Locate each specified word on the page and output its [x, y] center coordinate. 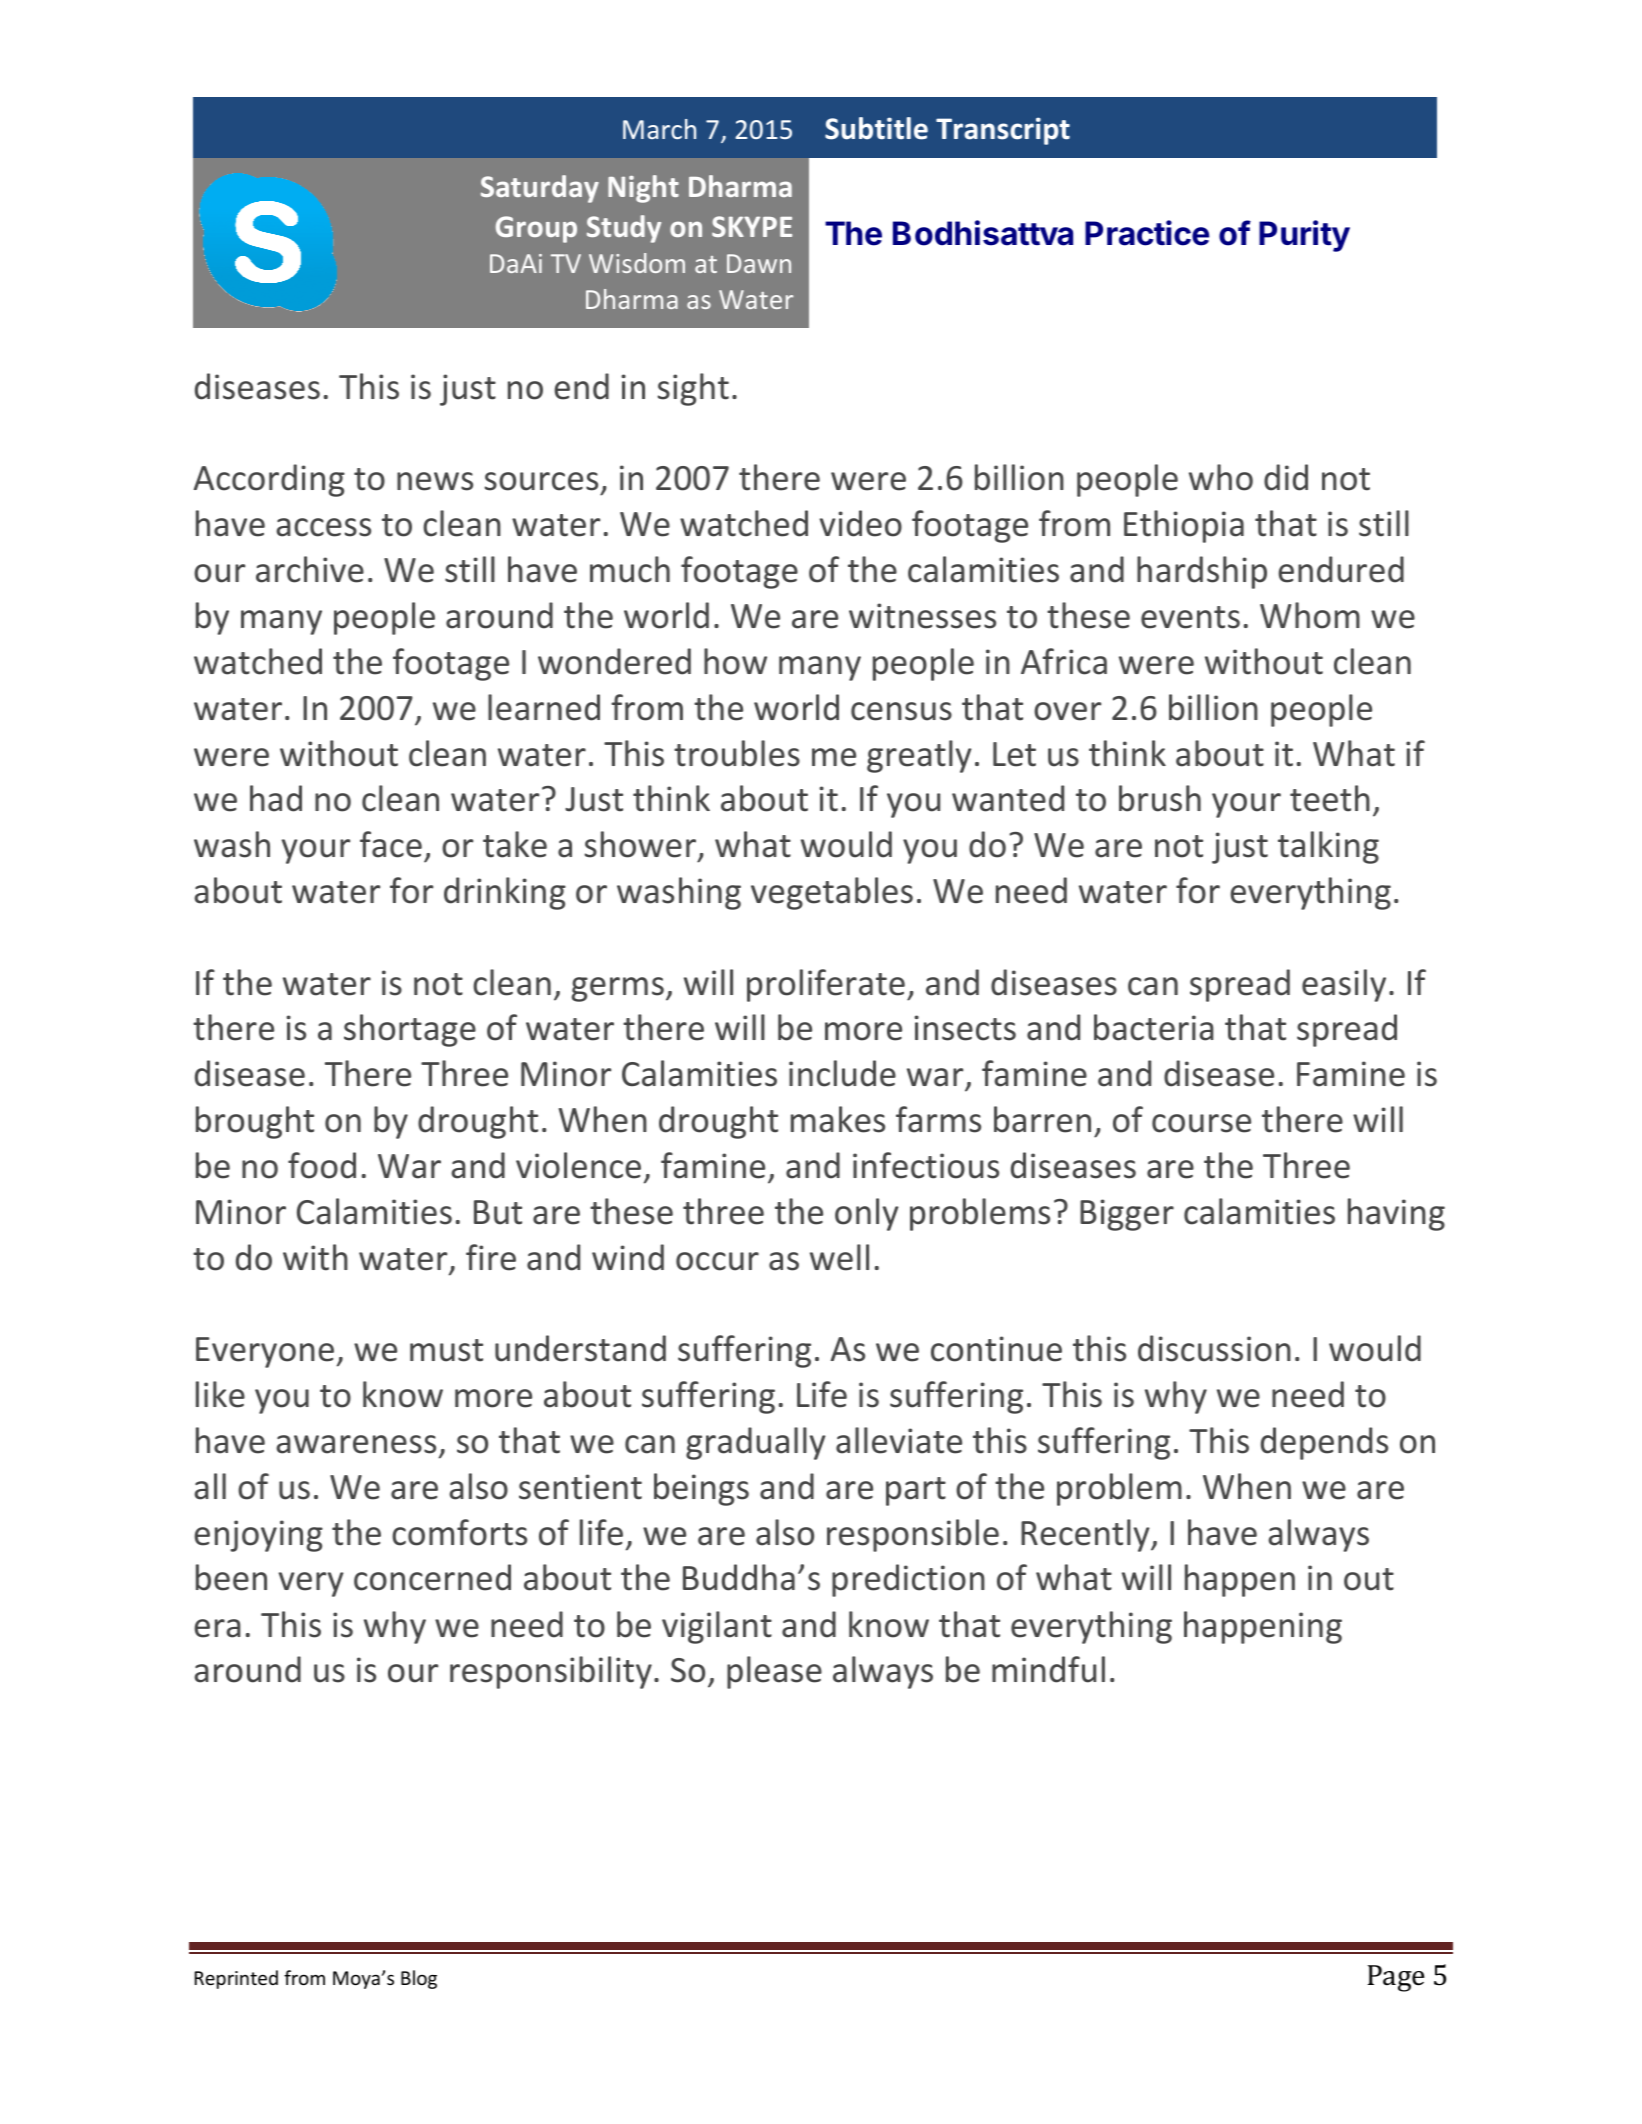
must [446, 1350]
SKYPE [752, 226]
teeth [1330, 798]
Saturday [540, 189]
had [276, 798]
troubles [737, 753]
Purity [1304, 236]
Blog [419, 1979]
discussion [1214, 1348]
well [839, 1257]
